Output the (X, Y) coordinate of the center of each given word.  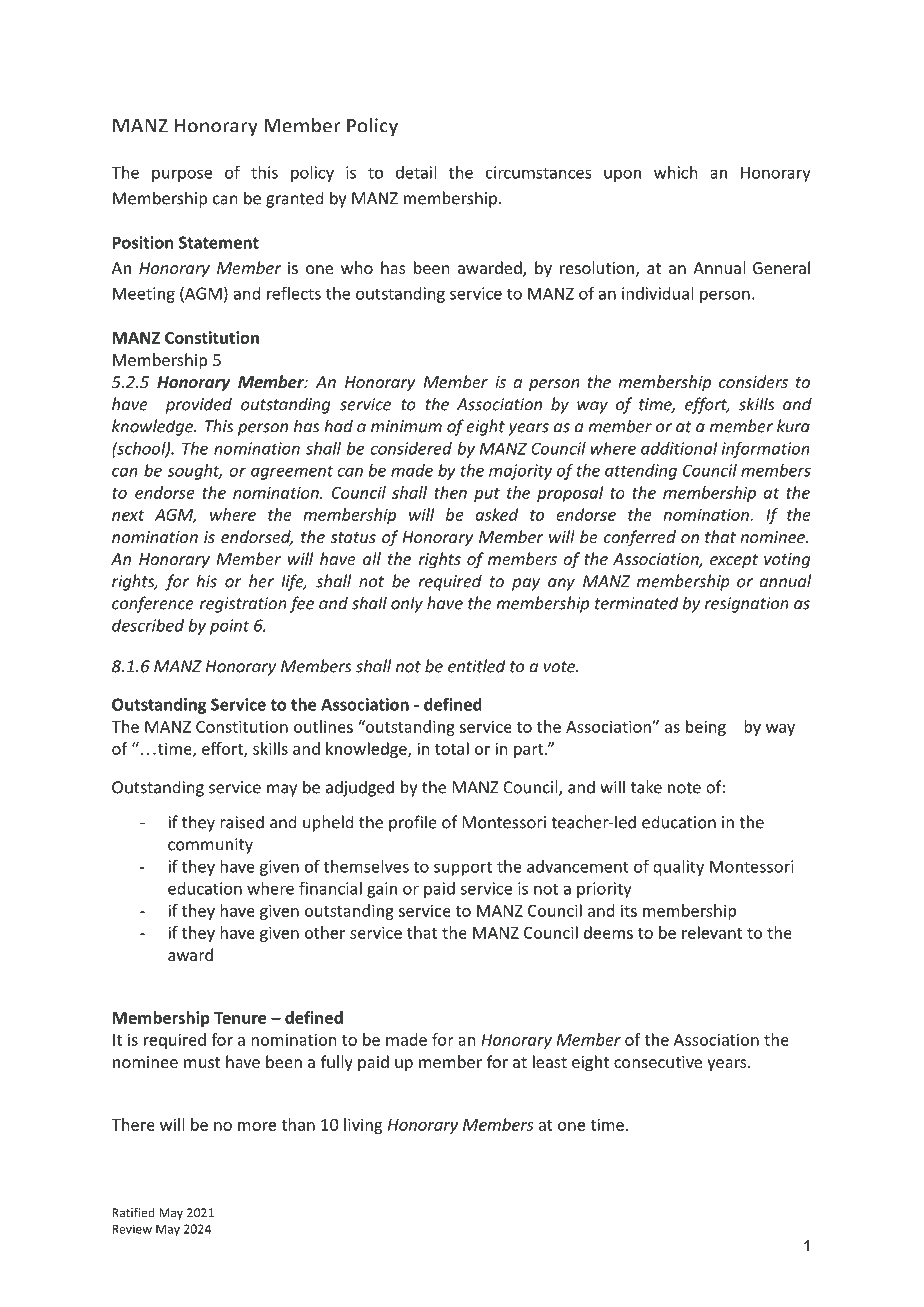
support (463, 868)
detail (416, 172)
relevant (712, 932)
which (675, 172)
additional (679, 448)
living (363, 1126)
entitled (476, 666)
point (229, 627)
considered (411, 448)
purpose (182, 175)
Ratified (134, 1212)
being (706, 728)
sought (195, 472)
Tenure (240, 1018)
